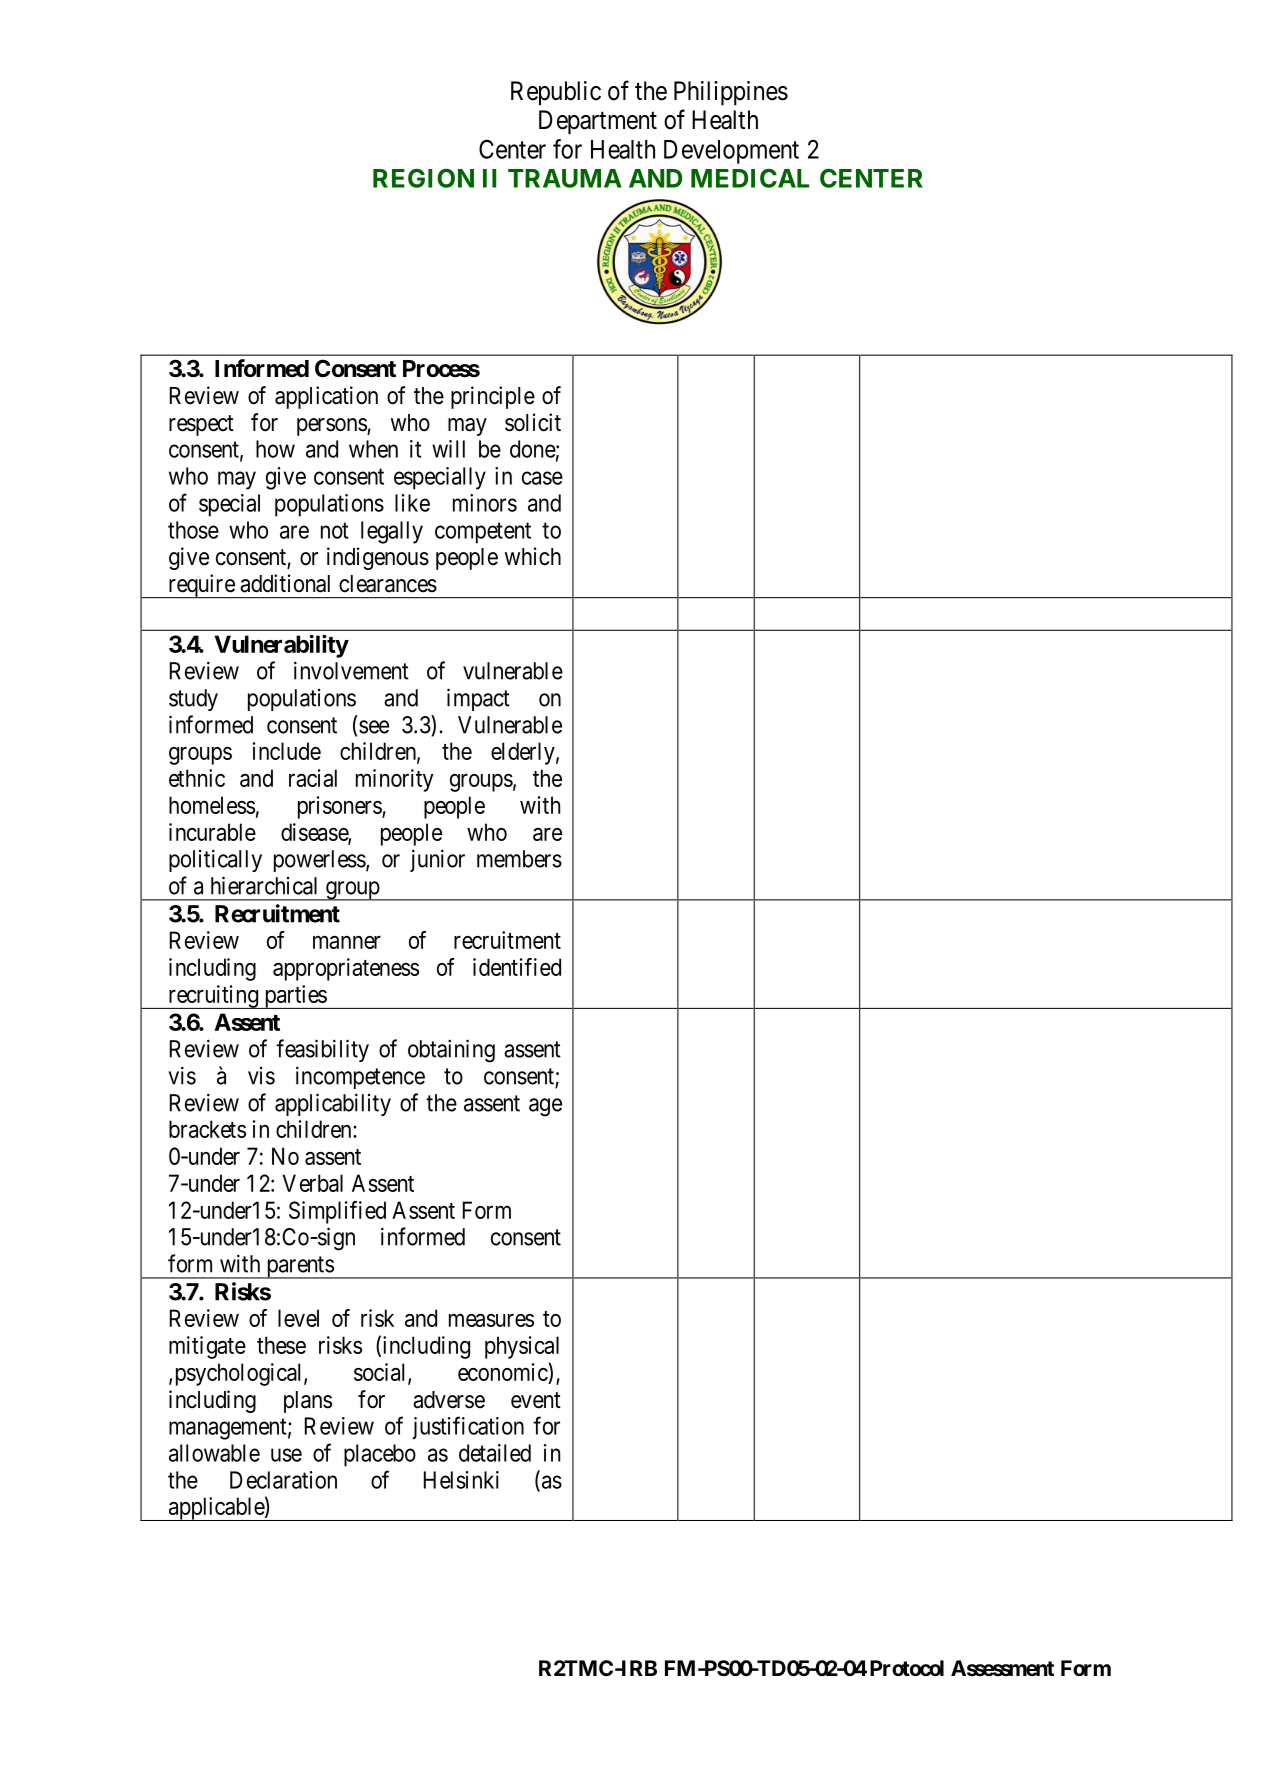 The image size is (1263, 1787). I want to click on members, so click(519, 859).
